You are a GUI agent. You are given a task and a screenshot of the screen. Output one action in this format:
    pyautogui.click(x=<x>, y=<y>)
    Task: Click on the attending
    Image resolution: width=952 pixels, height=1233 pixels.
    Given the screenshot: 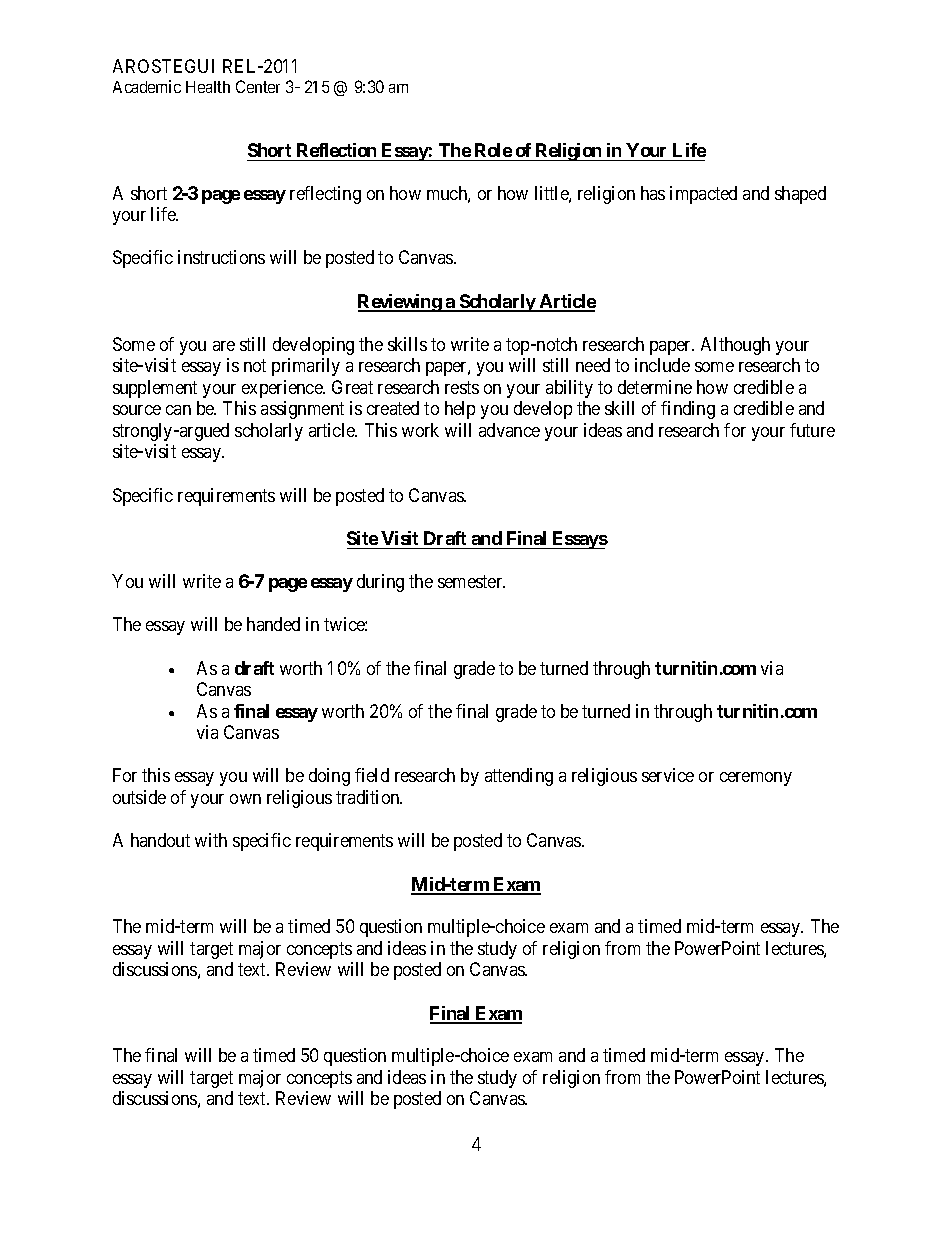 What is the action you would take?
    pyautogui.click(x=519, y=777)
